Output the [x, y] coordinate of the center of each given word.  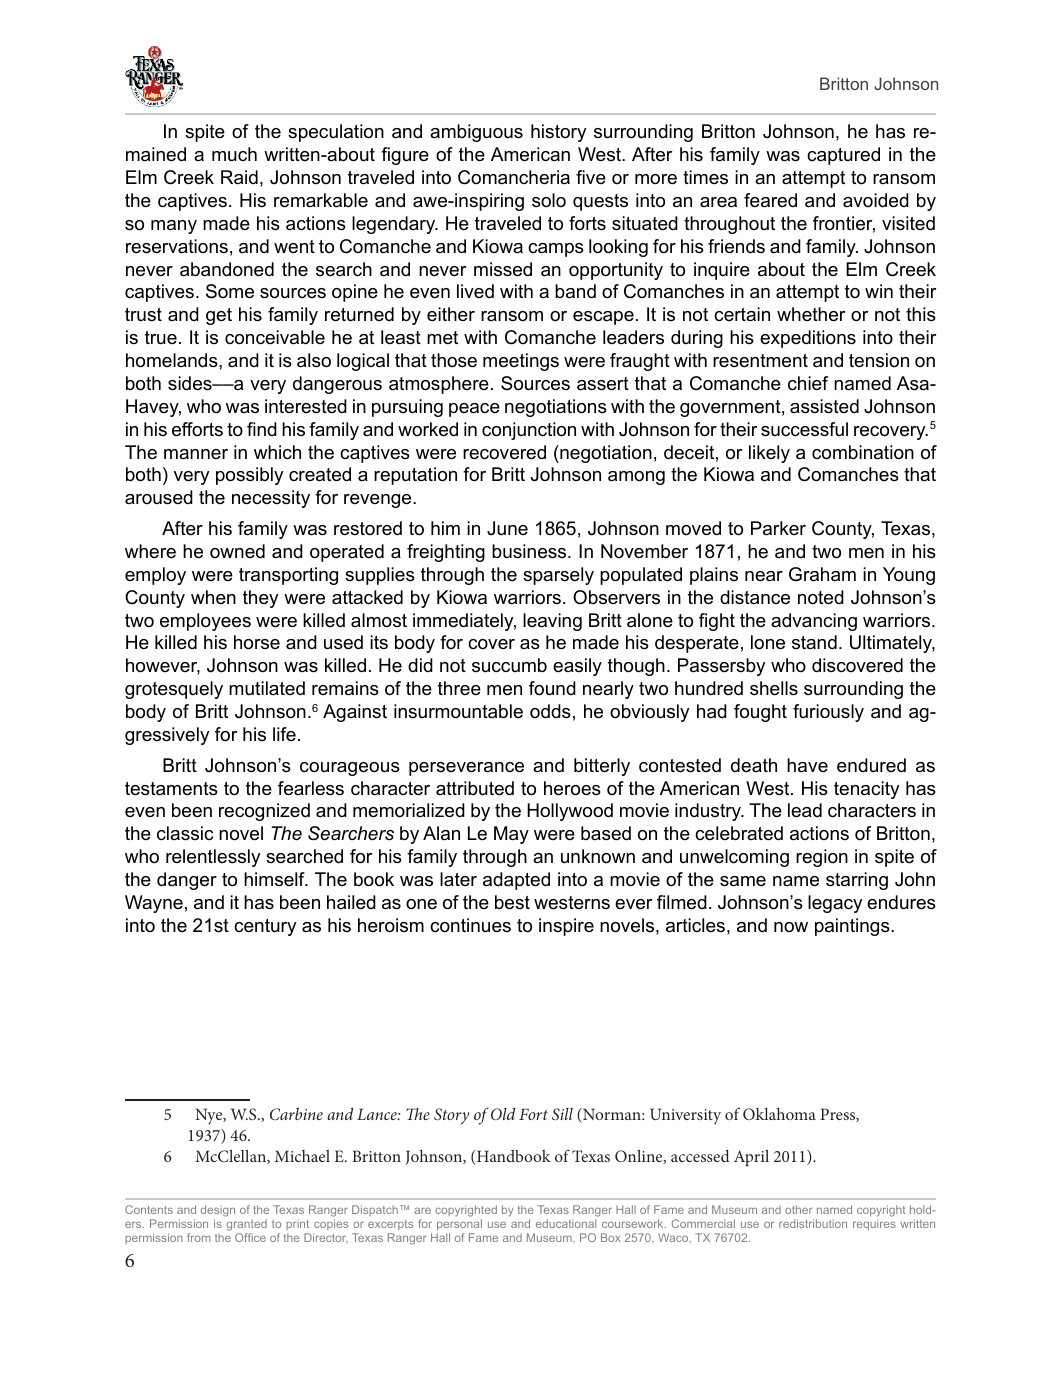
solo [549, 200]
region [822, 858]
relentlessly [213, 858]
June [507, 528]
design [218, 1212]
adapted [516, 881]
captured [843, 156]
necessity [271, 499]
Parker [778, 528]
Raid [239, 177]
